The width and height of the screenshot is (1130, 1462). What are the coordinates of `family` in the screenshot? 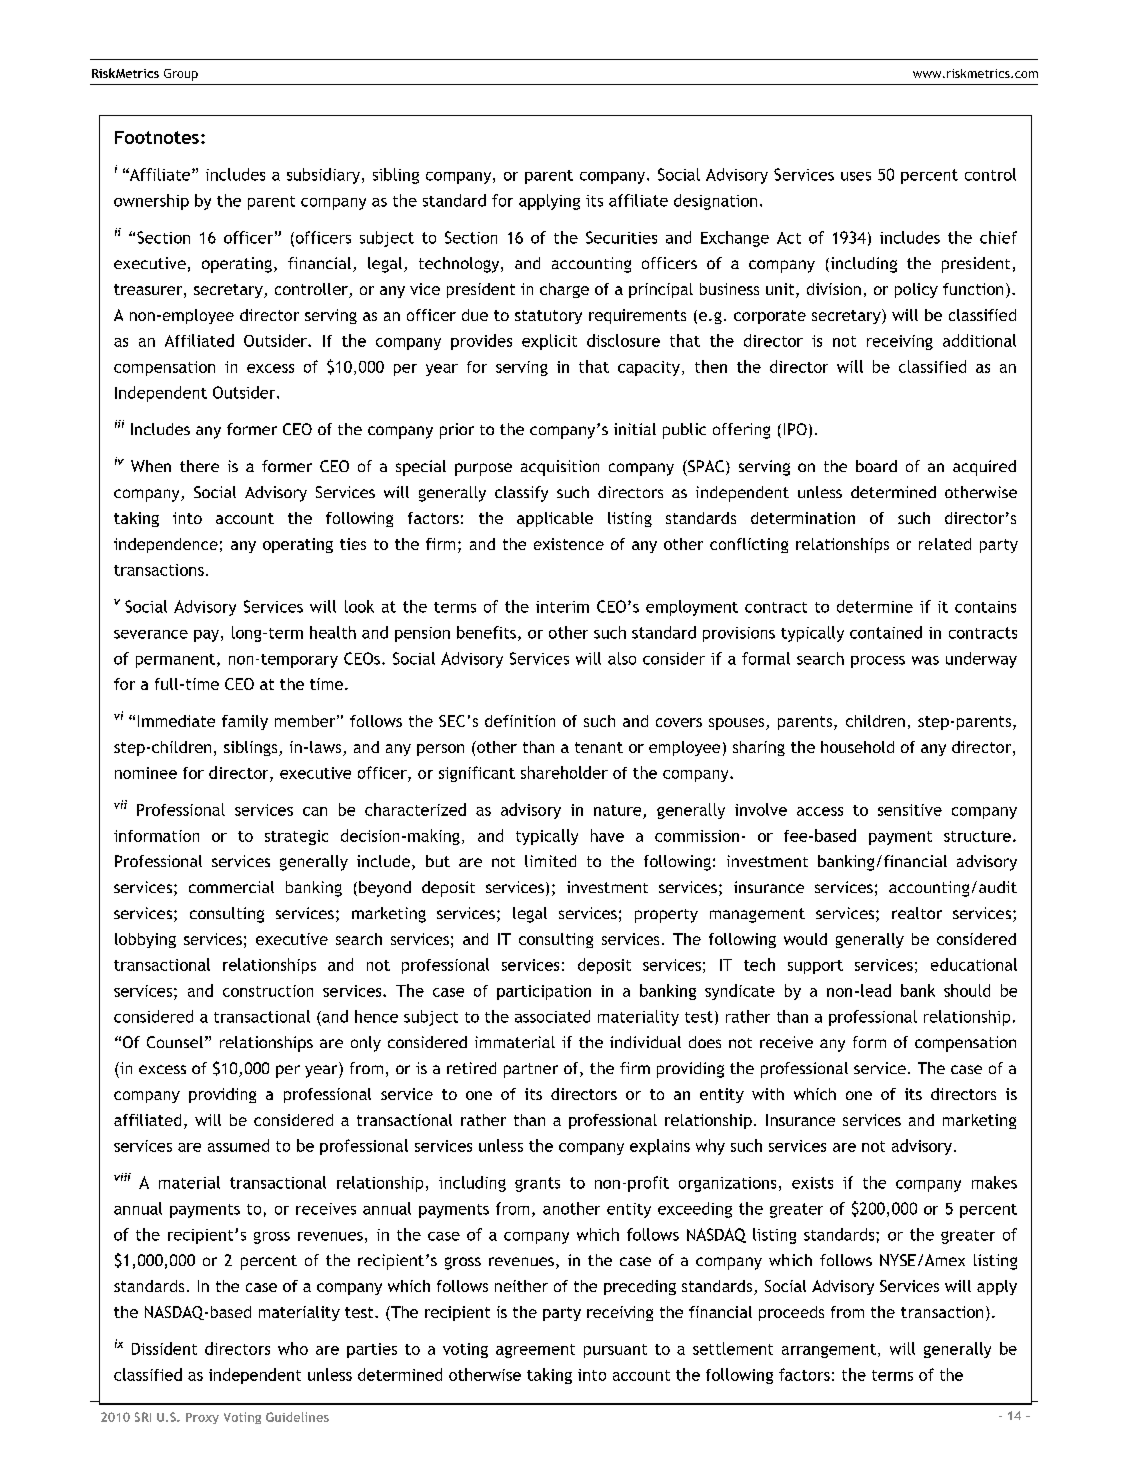 It's located at (245, 722).
